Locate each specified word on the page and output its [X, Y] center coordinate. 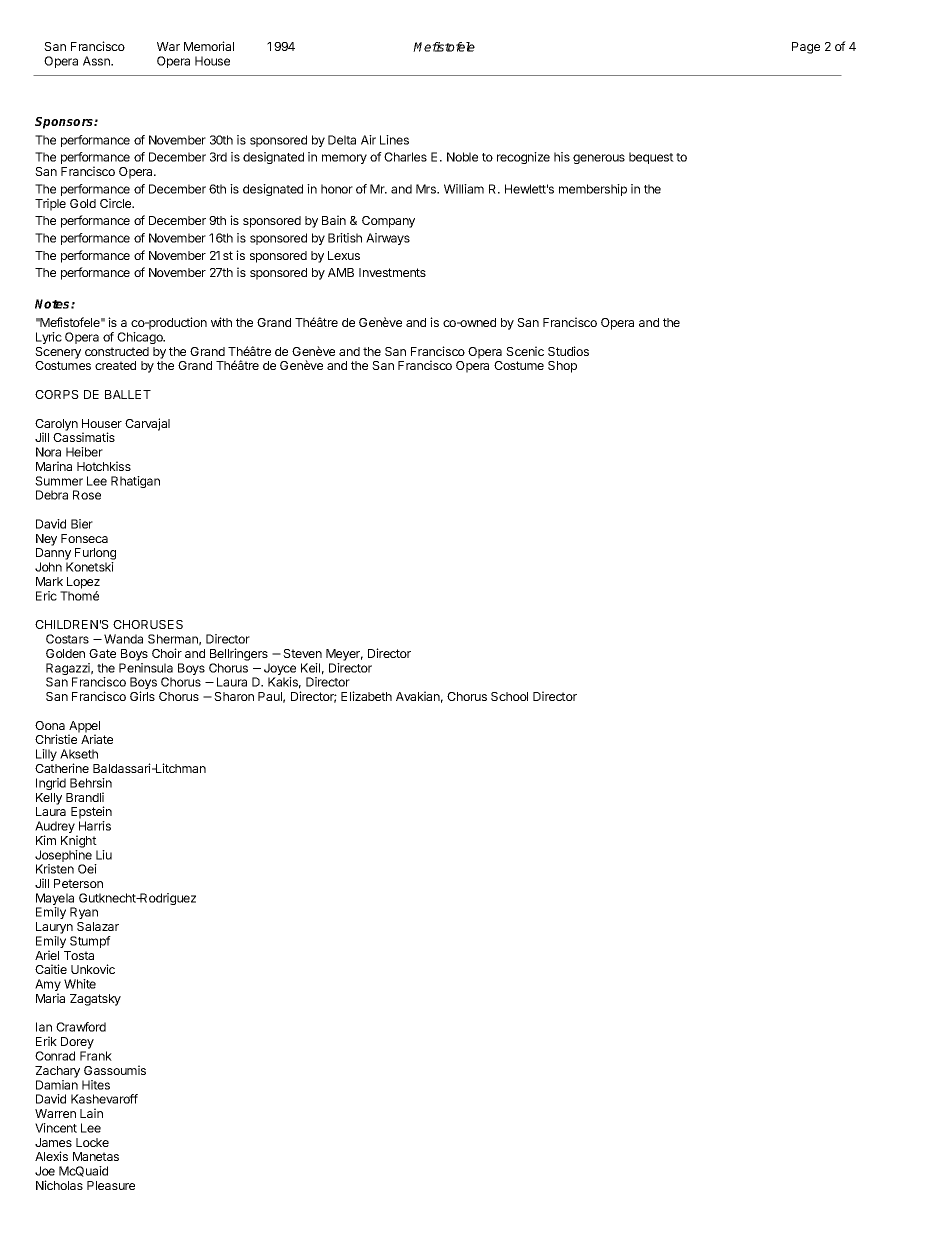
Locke [92, 1142]
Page [806, 48]
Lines [394, 140]
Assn [97, 61]
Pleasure [111, 1185]
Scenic [525, 351]
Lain [91, 1113]
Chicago [141, 338]
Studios [568, 351]
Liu [104, 855]
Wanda [123, 639]
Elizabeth [366, 696]
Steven [302, 653]
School [509, 696]
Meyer [344, 655]
